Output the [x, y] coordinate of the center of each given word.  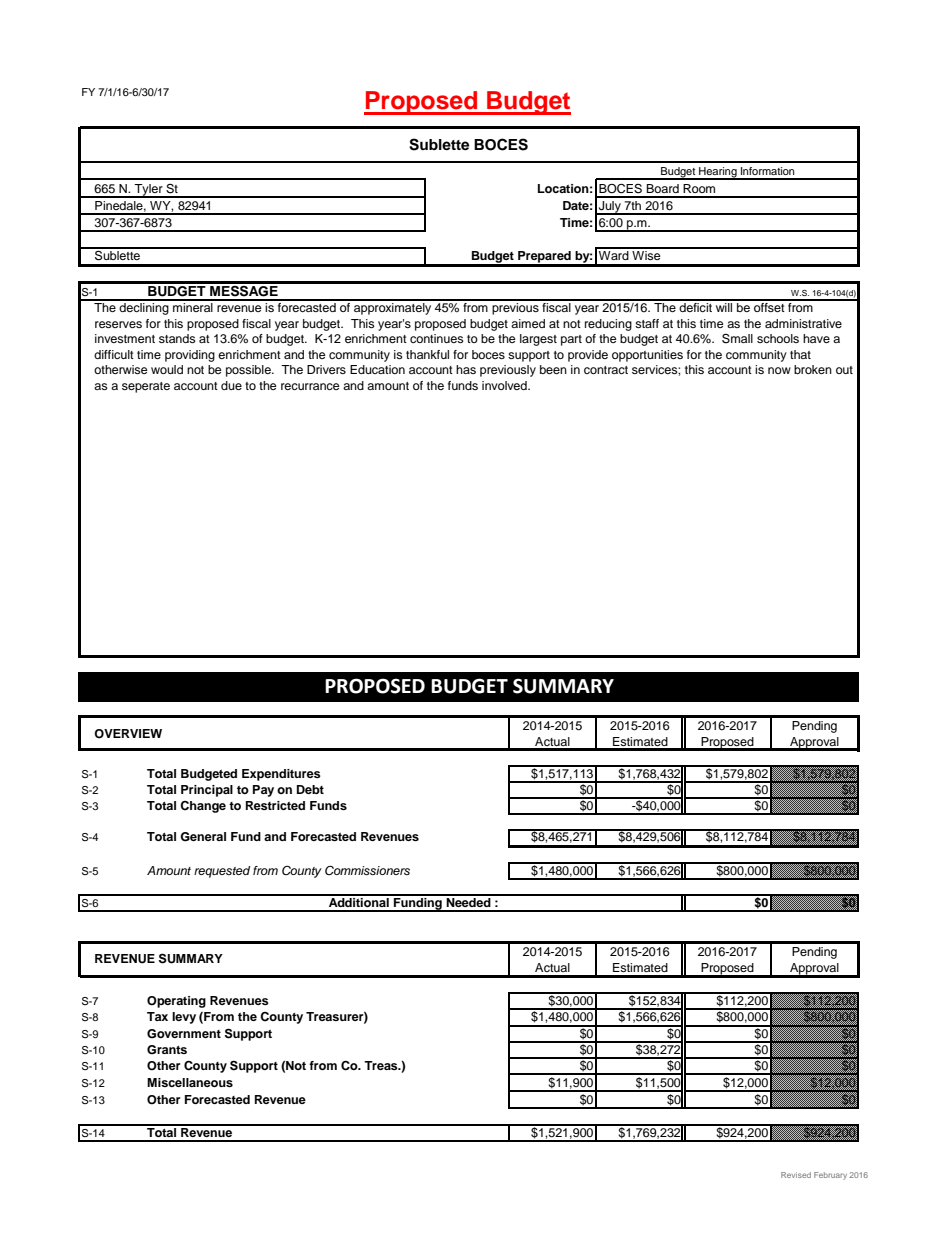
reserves [118, 324]
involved [505, 385]
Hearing [718, 173]
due [231, 385]
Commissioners [367, 870]
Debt [310, 789]
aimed [528, 323]
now [779, 370]
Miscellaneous [190, 1082]
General [203, 837]
